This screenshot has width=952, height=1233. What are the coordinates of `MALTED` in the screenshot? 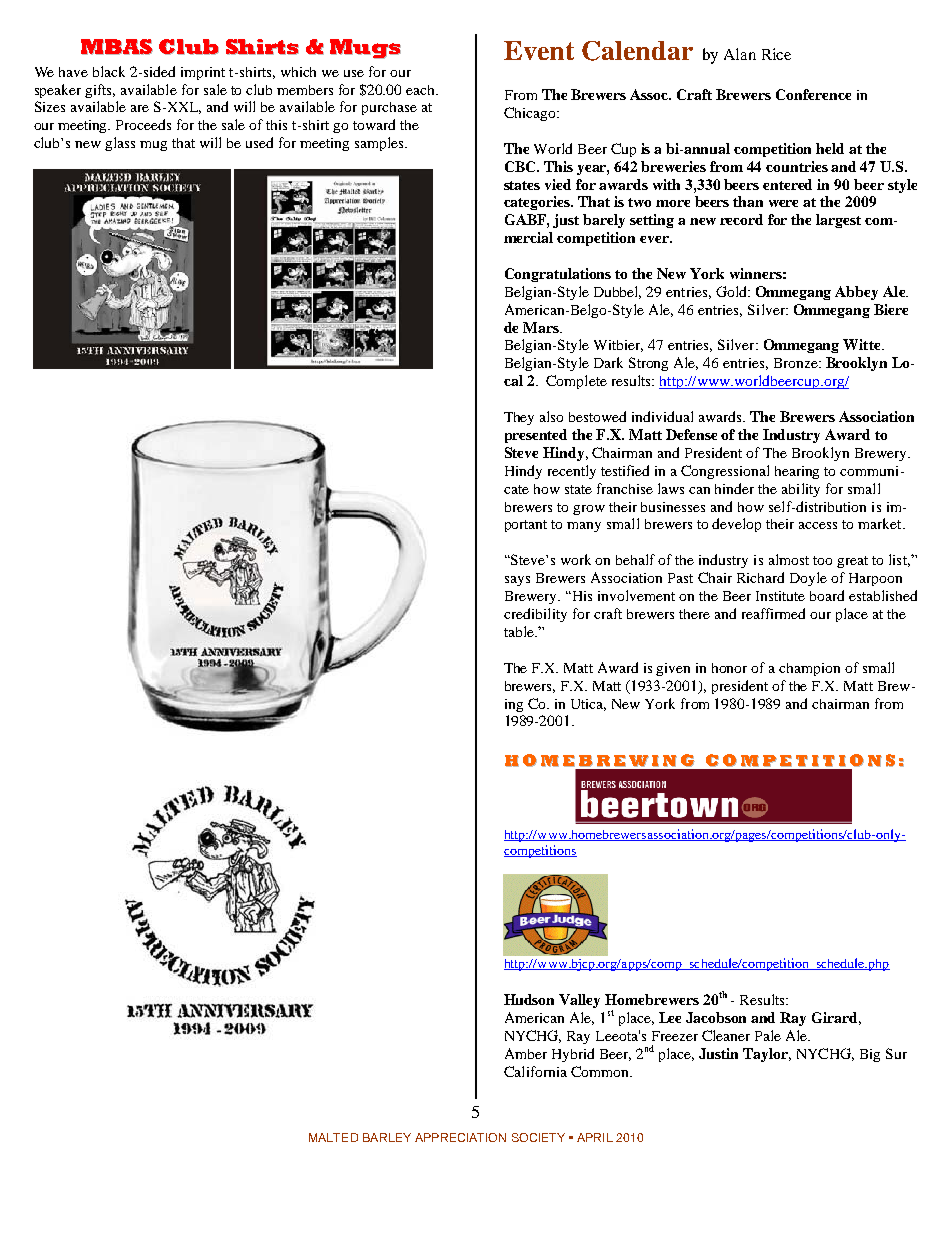 It's located at (333, 1137).
